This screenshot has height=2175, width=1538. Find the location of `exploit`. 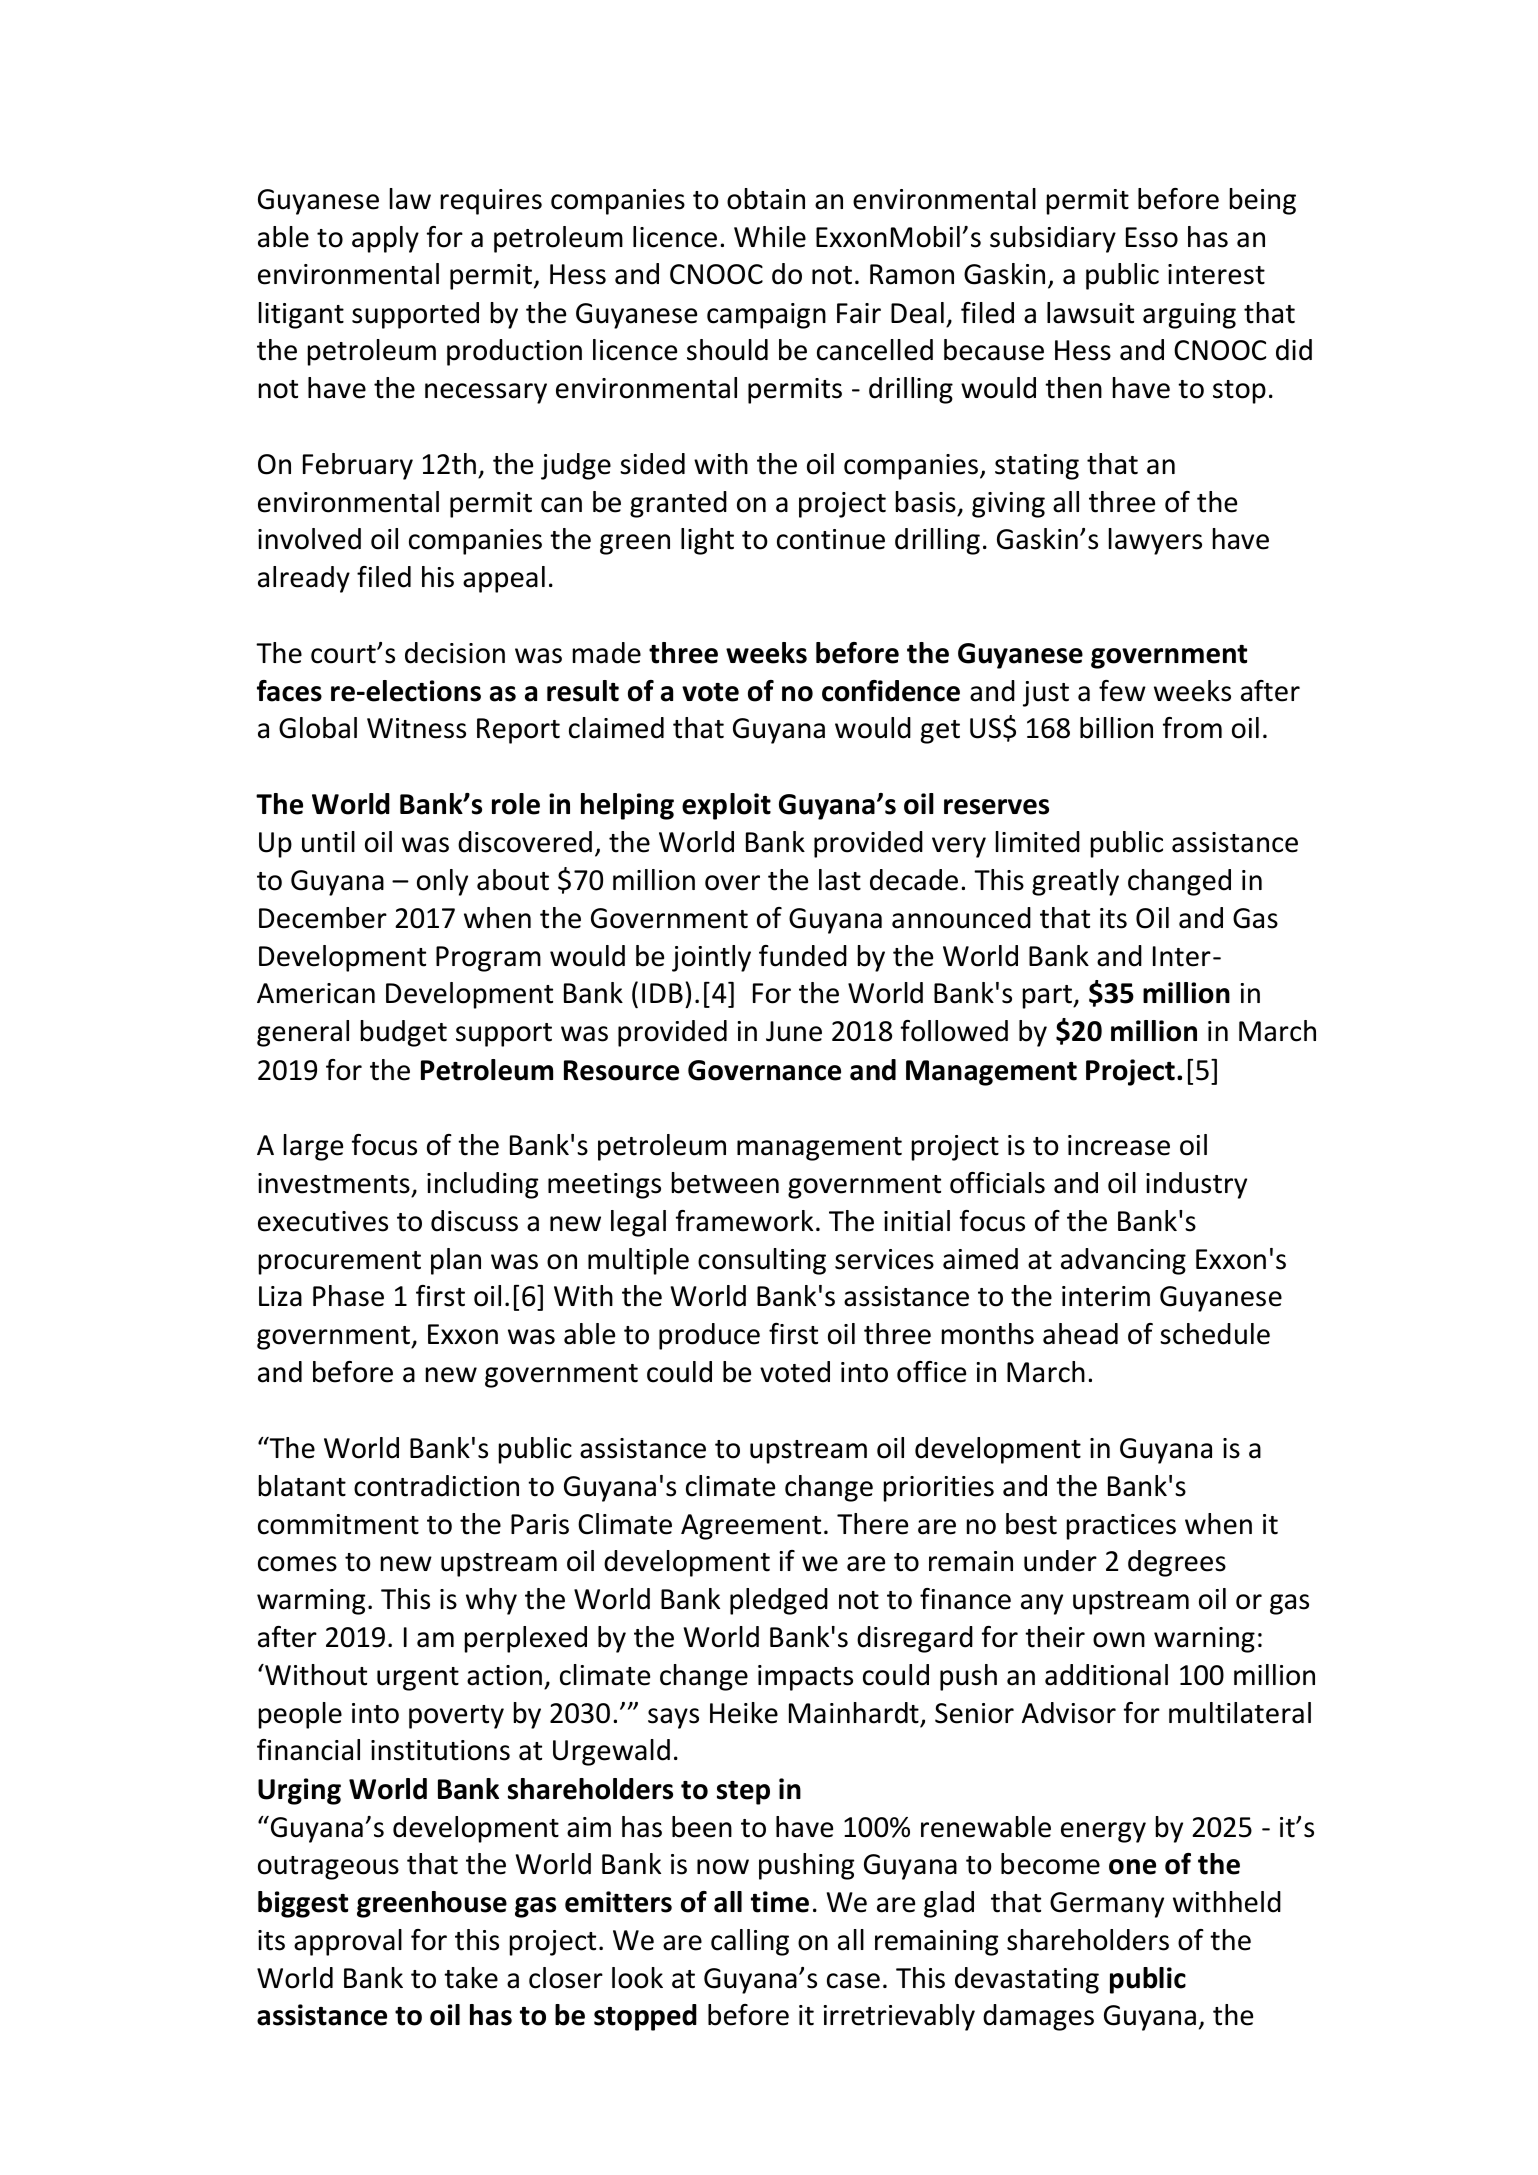

exploit is located at coordinates (726, 806).
